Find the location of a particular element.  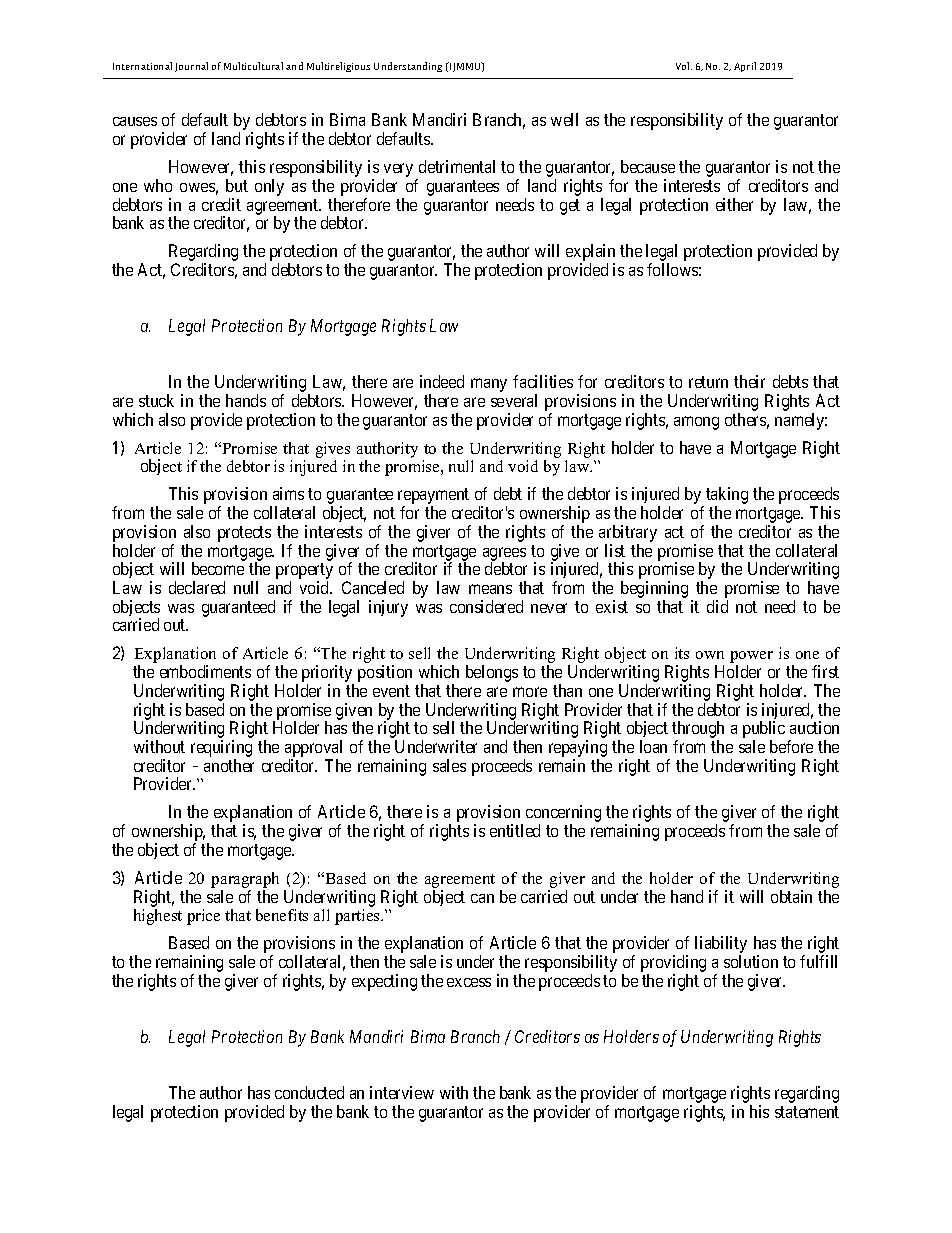

paragraph is located at coordinates (245, 881).
